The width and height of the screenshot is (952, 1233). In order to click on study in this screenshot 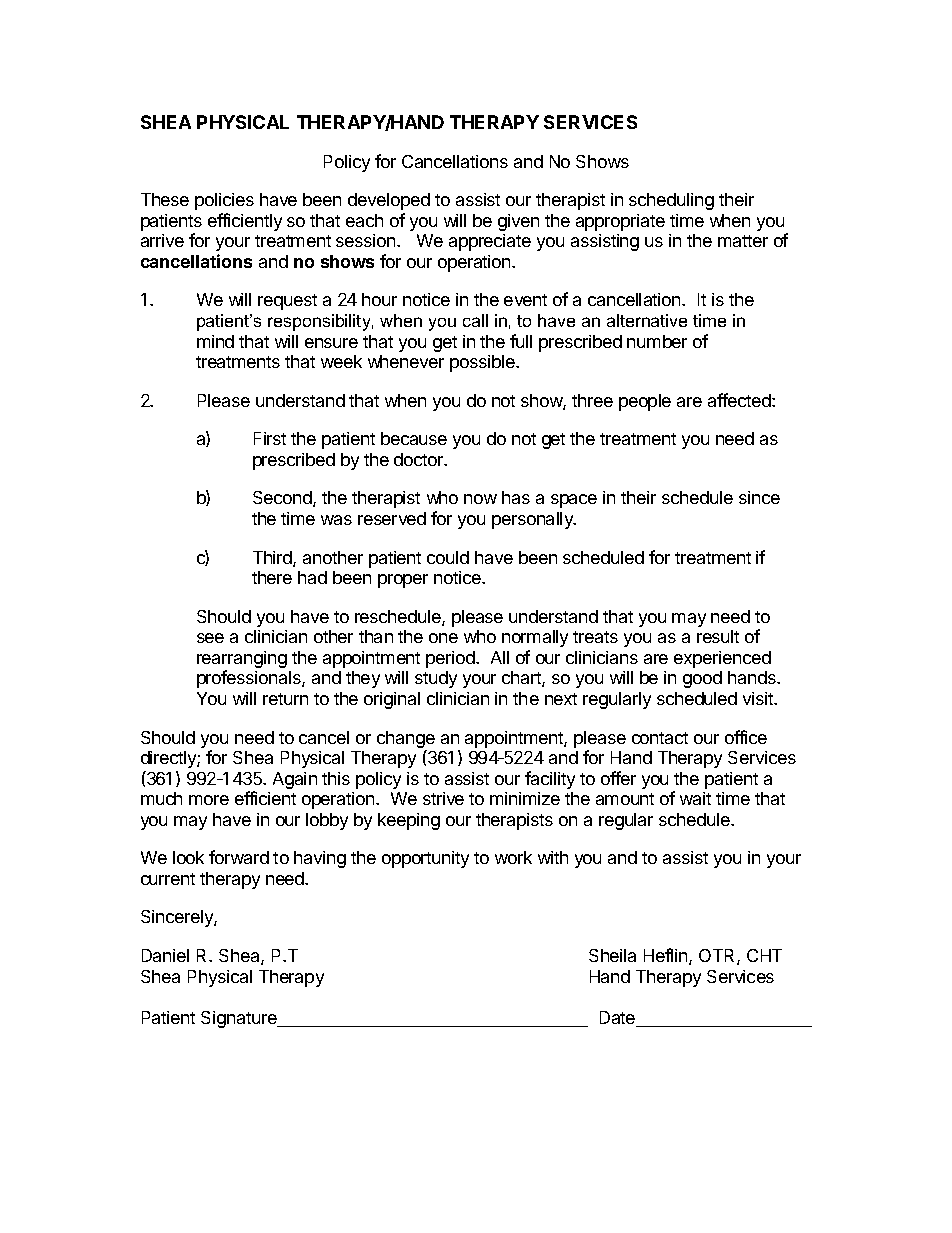, I will do `click(436, 679)`.
